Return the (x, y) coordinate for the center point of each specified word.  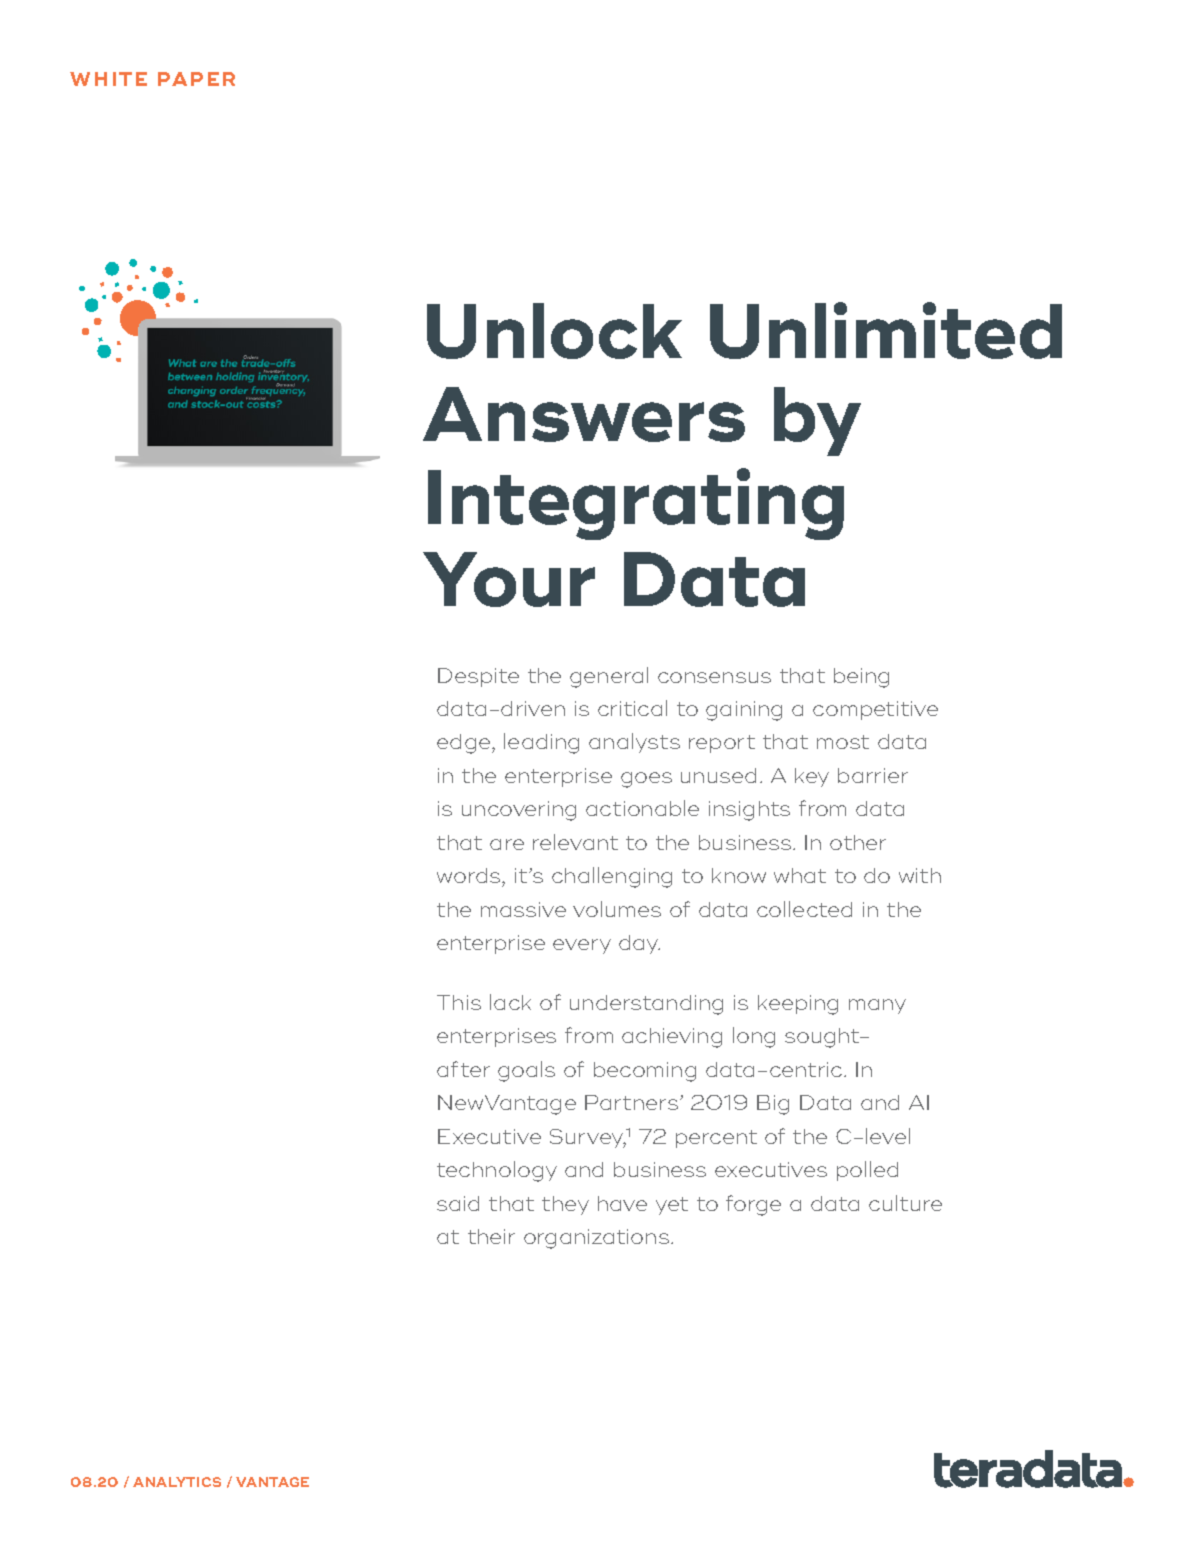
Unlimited (886, 330)
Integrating (636, 504)
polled (867, 1171)
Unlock (554, 331)
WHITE (108, 79)
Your (509, 579)
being (861, 678)
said (458, 1203)
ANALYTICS (177, 1482)
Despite (478, 677)
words (470, 875)
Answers (584, 414)
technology (497, 1171)
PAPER (196, 79)
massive (523, 909)
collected (804, 909)
